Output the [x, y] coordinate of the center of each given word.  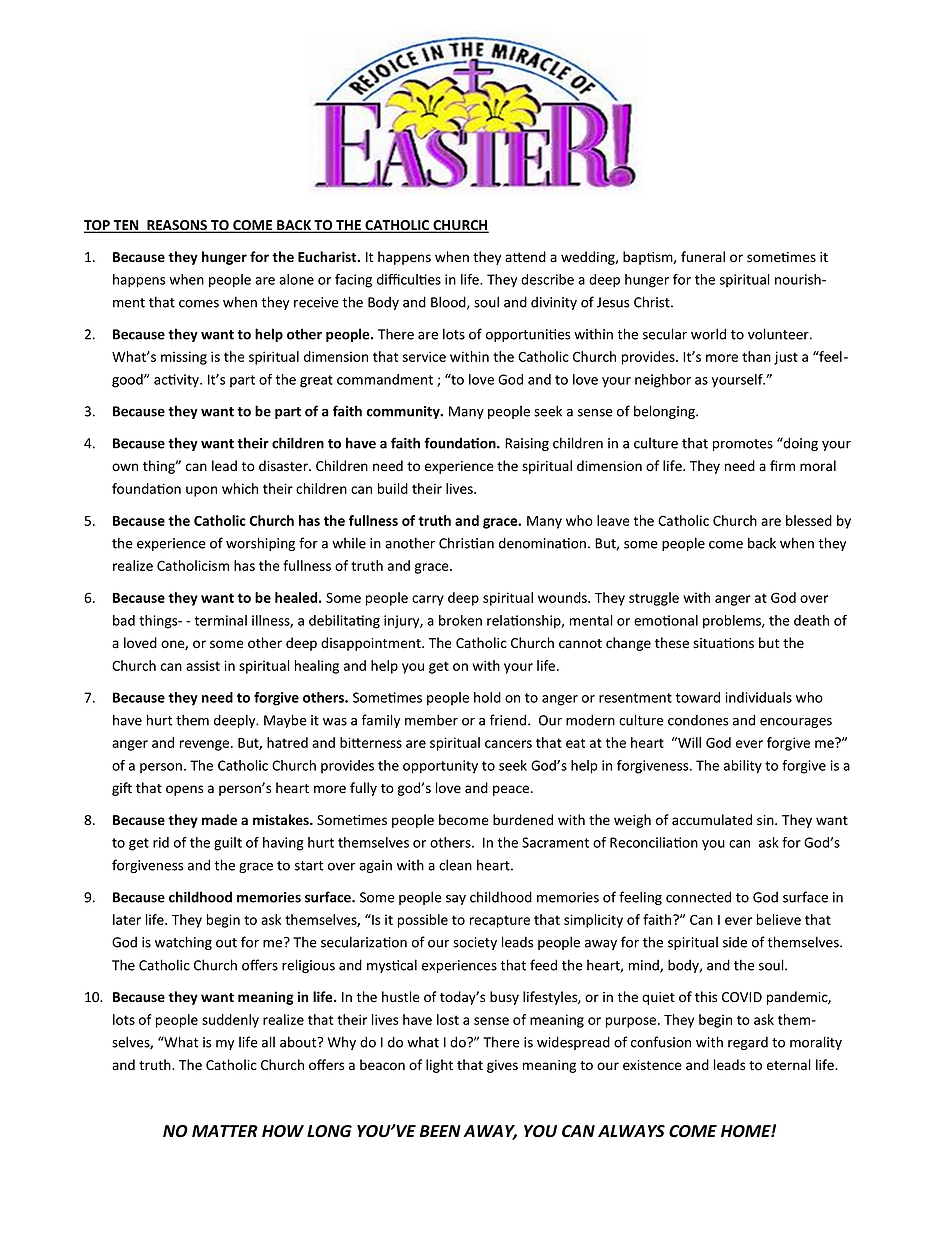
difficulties [409, 279]
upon [201, 491]
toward [698, 697]
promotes [743, 445]
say [456, 900]
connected [698, 897]
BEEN [440, 1131]
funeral [703, 257]
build [393, 488]
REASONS [177, 226]
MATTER [225, 1131]
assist [203, 665]
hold [487, 697]
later [127, 919]
